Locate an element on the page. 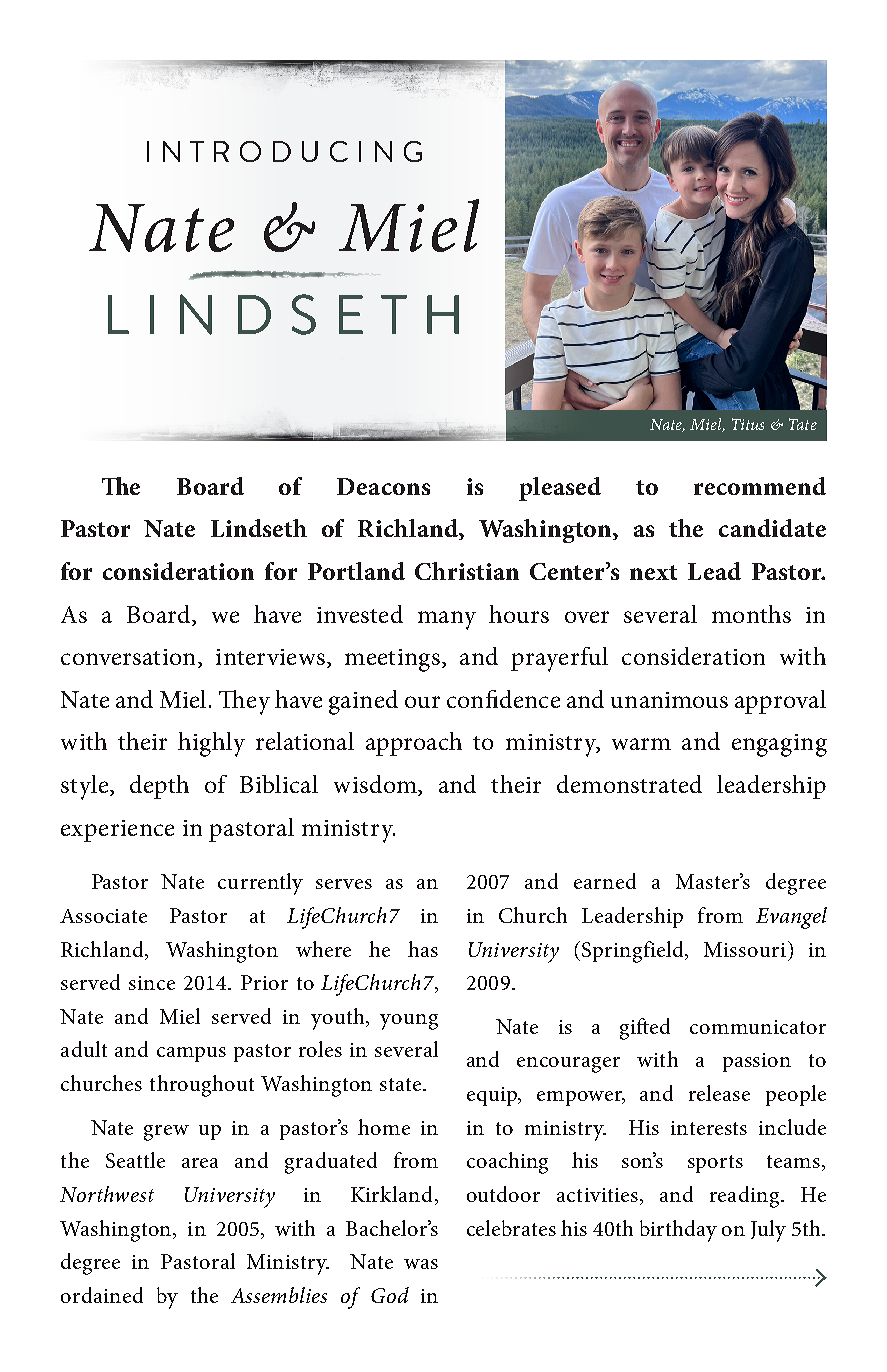 This image has width=887, height=1372. Titus is located at coordinates (748, 424).
